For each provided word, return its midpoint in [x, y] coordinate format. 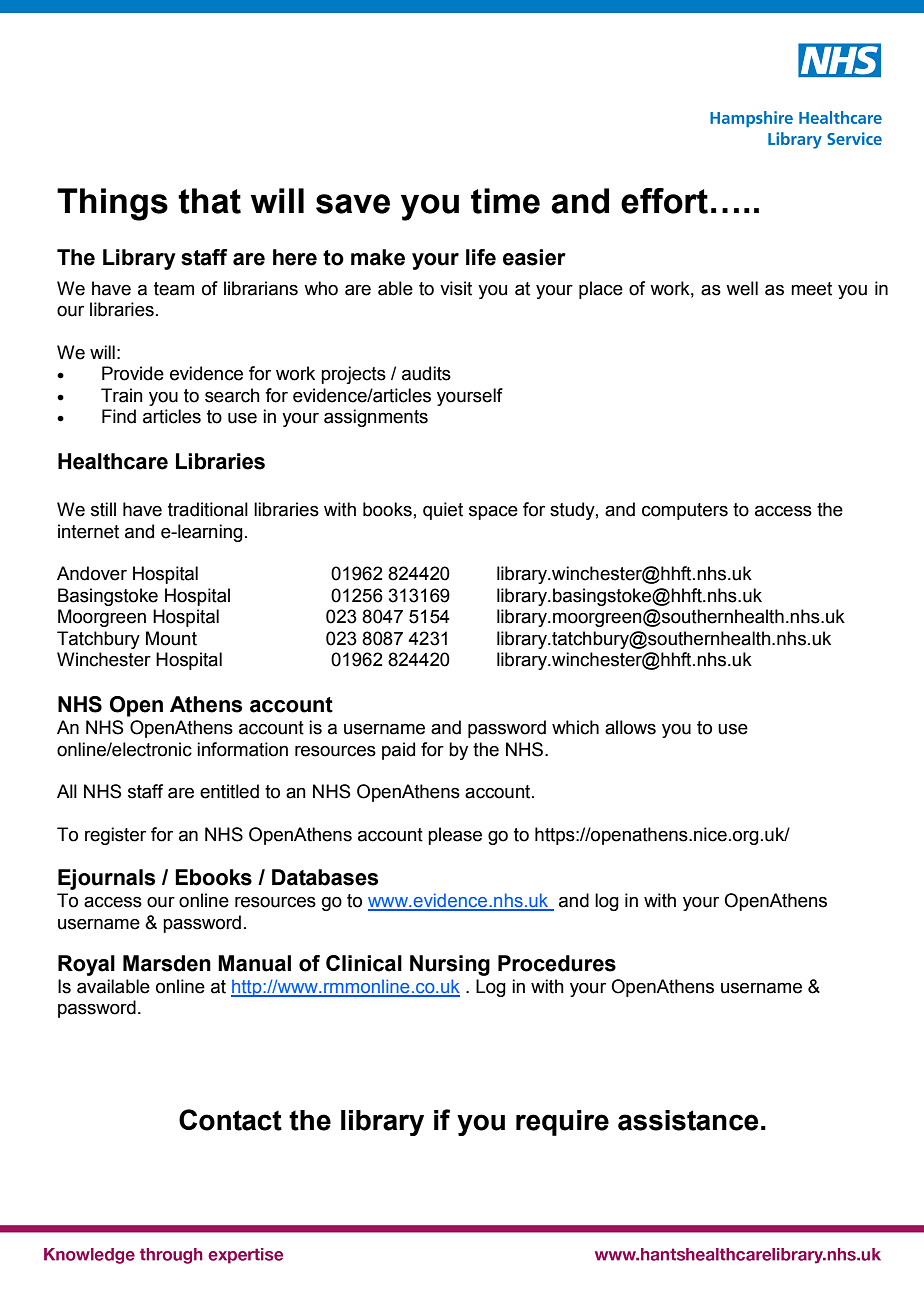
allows [630, 727]
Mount [171, 638]
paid [398, 751]
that [209, 201]
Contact [230, 1120]
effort [664, 201]
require [562, 1123]
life [481, 257]
